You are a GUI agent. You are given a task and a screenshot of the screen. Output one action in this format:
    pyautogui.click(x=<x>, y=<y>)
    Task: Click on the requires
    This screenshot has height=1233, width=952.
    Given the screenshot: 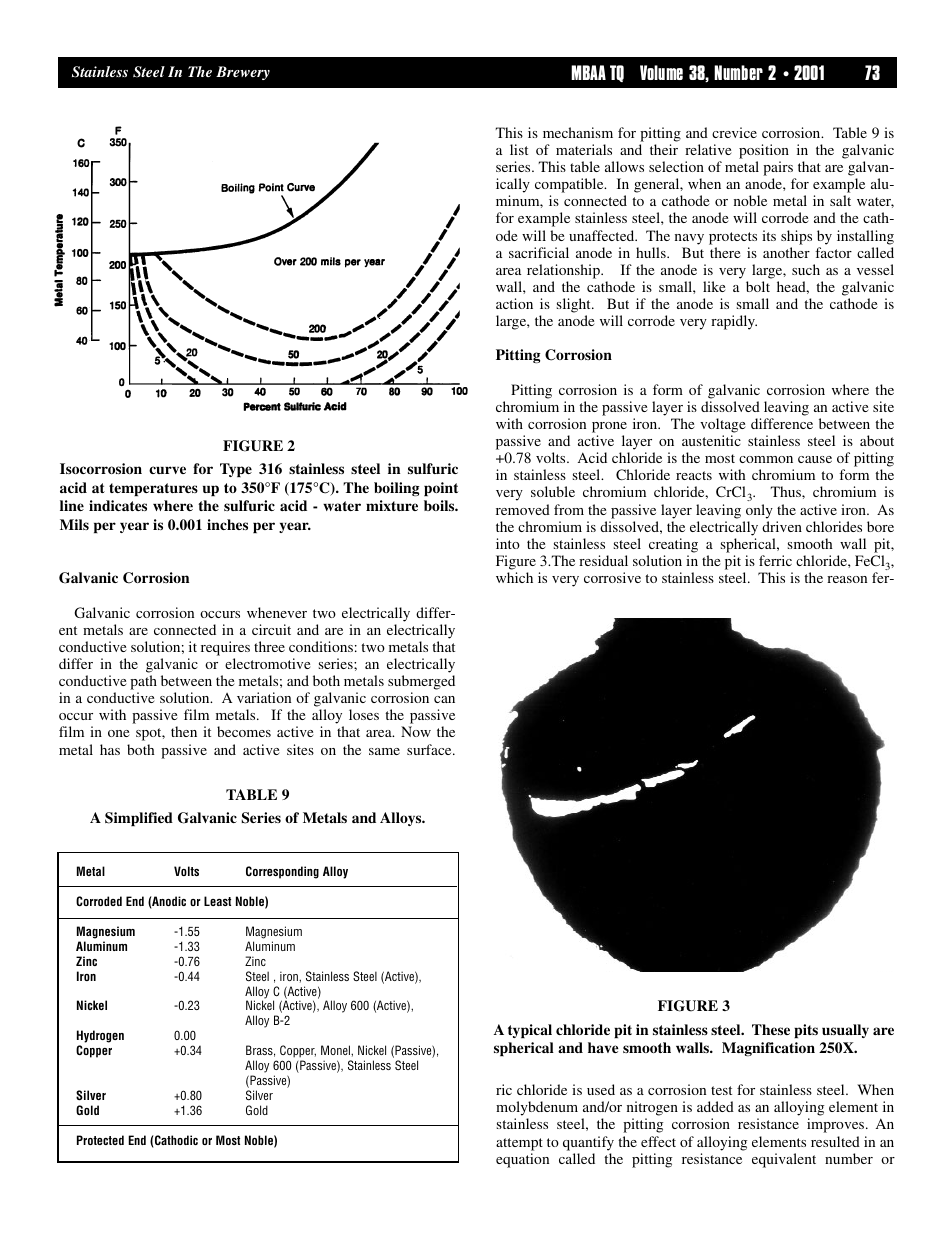 What is the action you would take?
    pyautogui.click(x=225, y=648)
